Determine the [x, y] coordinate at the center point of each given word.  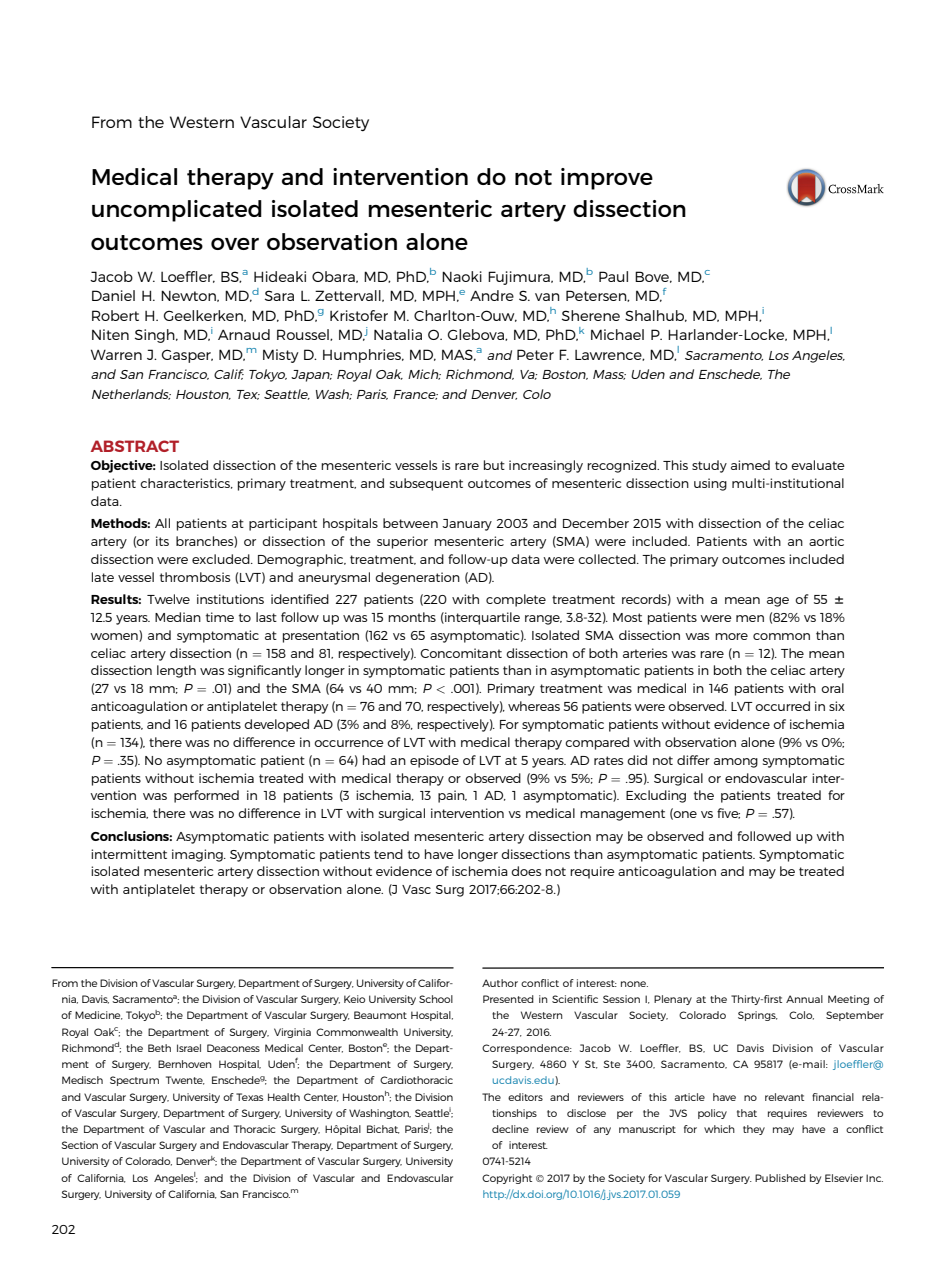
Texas [249, 1097]
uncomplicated [177, 211]
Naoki [462, 276]
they [754, 1130]
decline [510, 1129]
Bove [653, 277]
